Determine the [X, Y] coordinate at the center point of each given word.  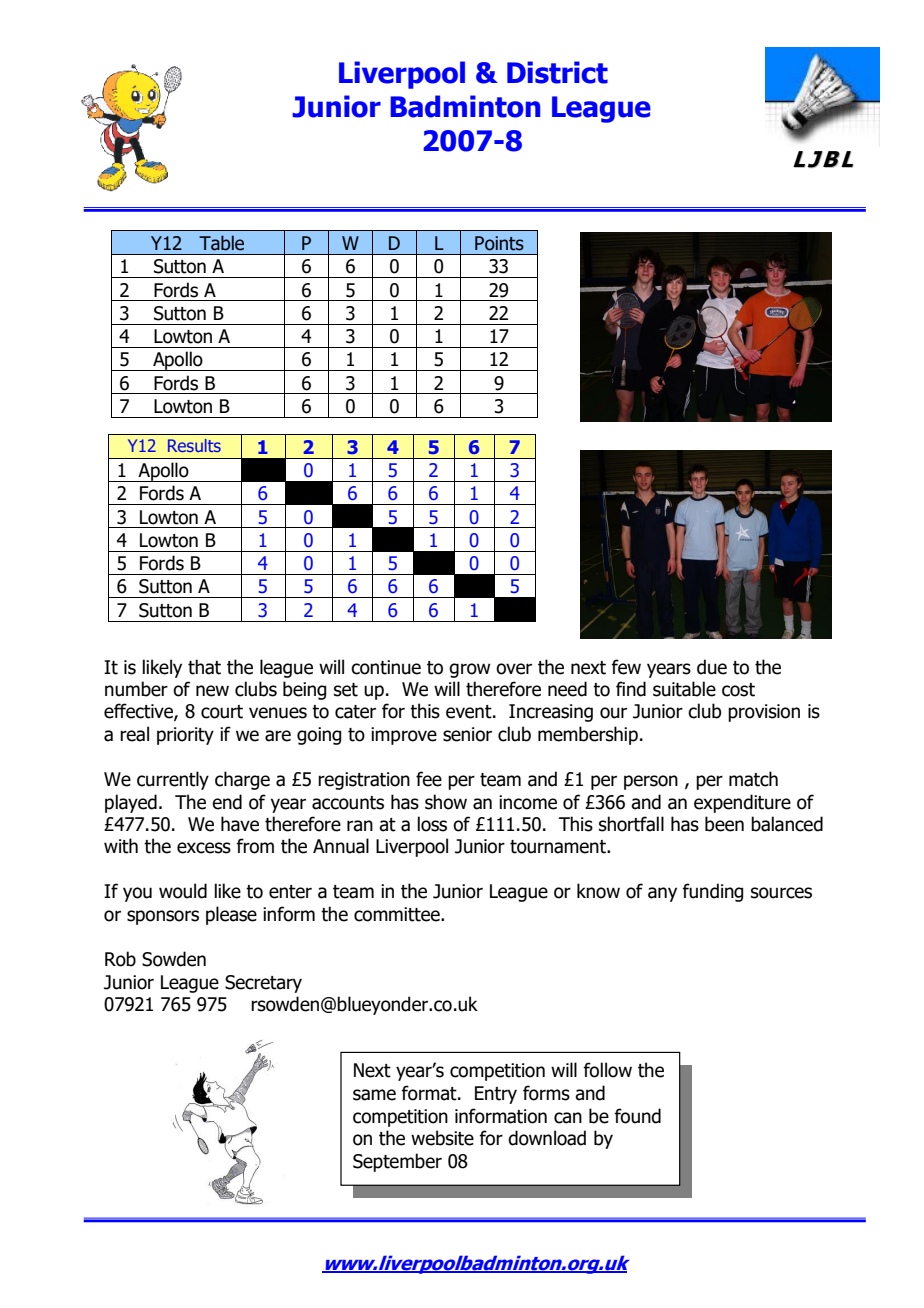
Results [194, 445]
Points [499, 243]
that [204, 667]
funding [712, 892]
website [442, 1138]
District [557, 72]
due [712, 667]
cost [738, 690]
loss [432, 824]
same [374, 1095]
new [212, 691]
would [183, 891]
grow [469, 670]
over [514, 669]
